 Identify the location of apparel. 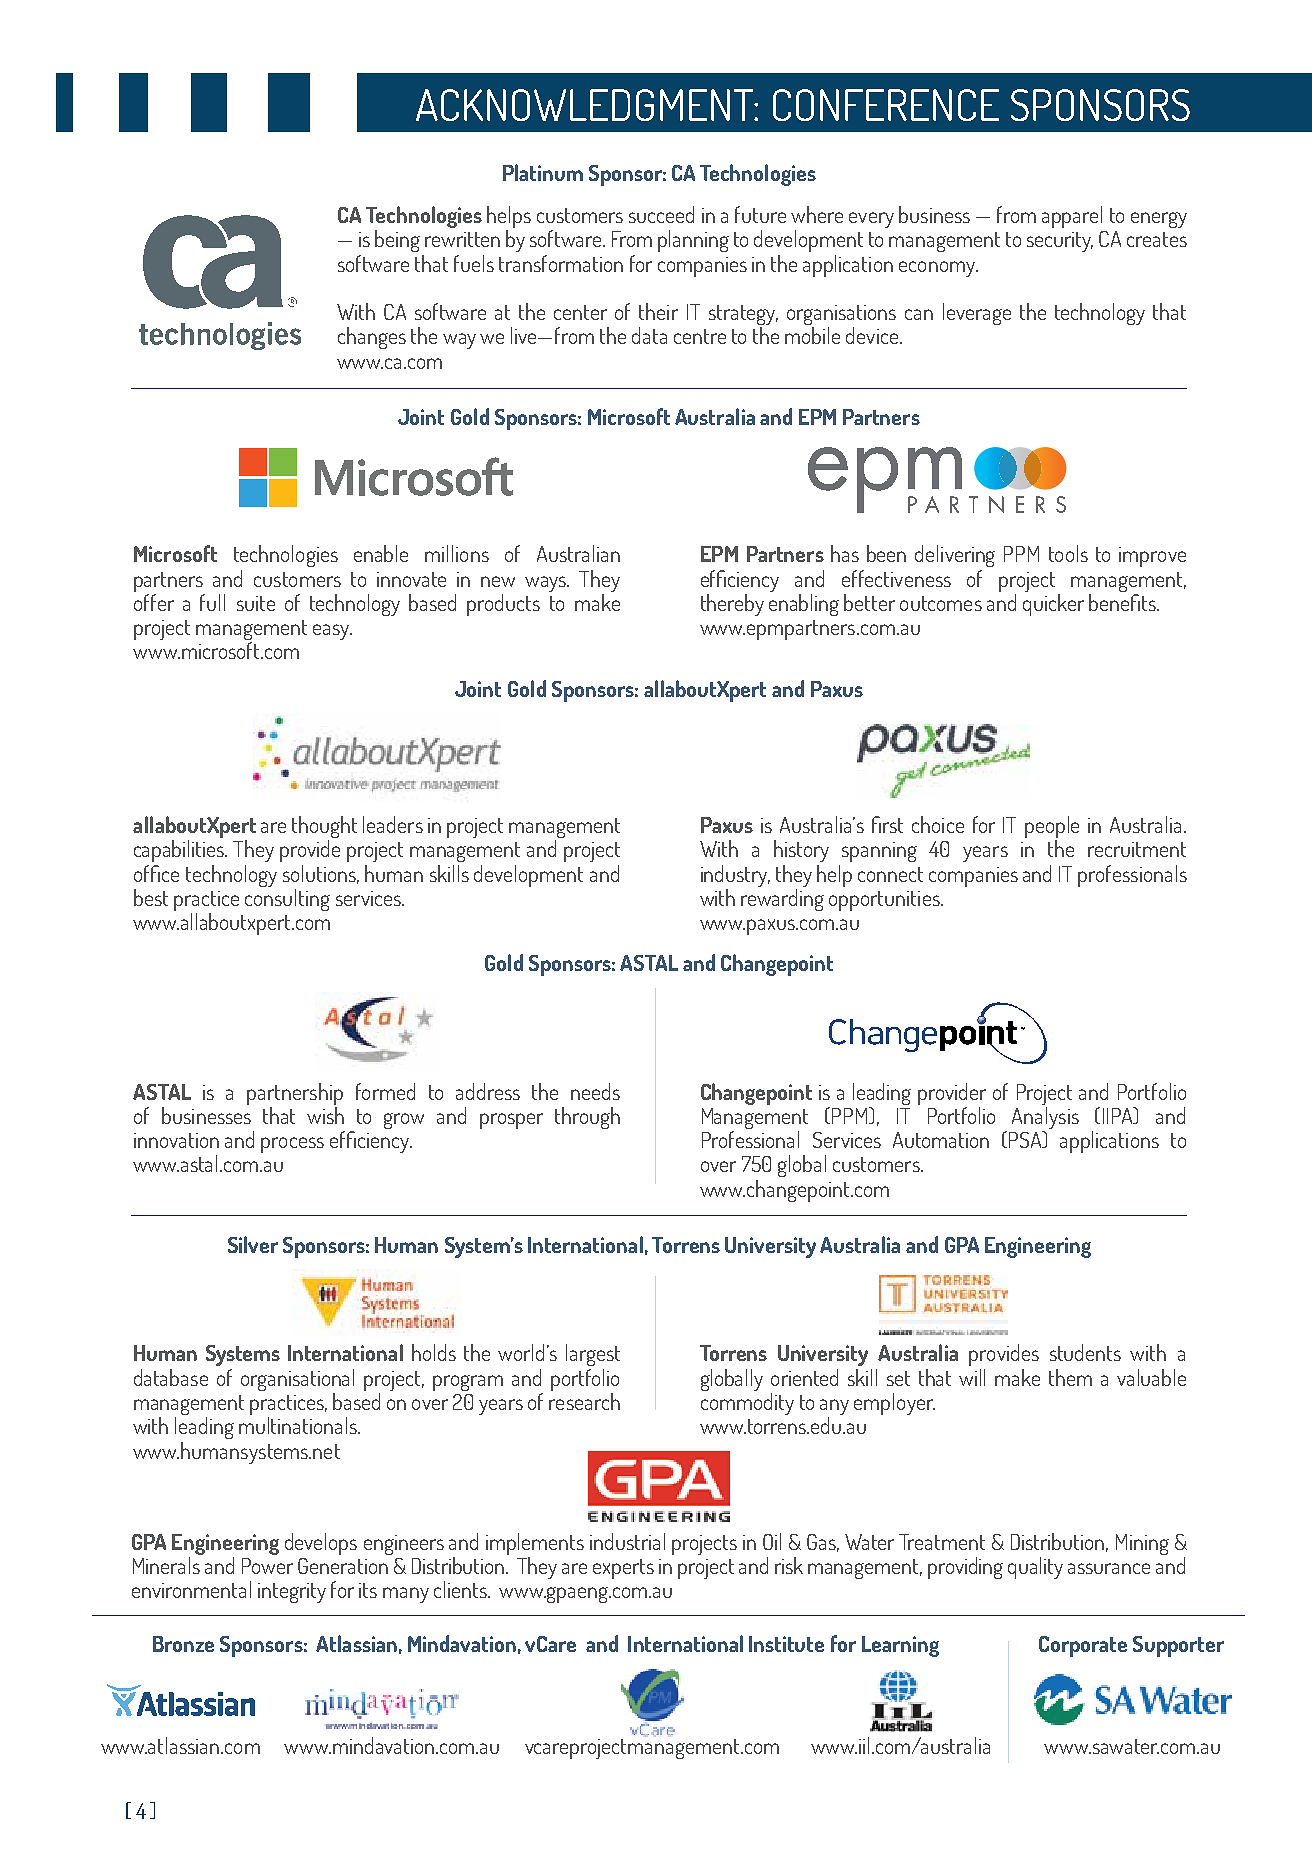
(1072, 217).
